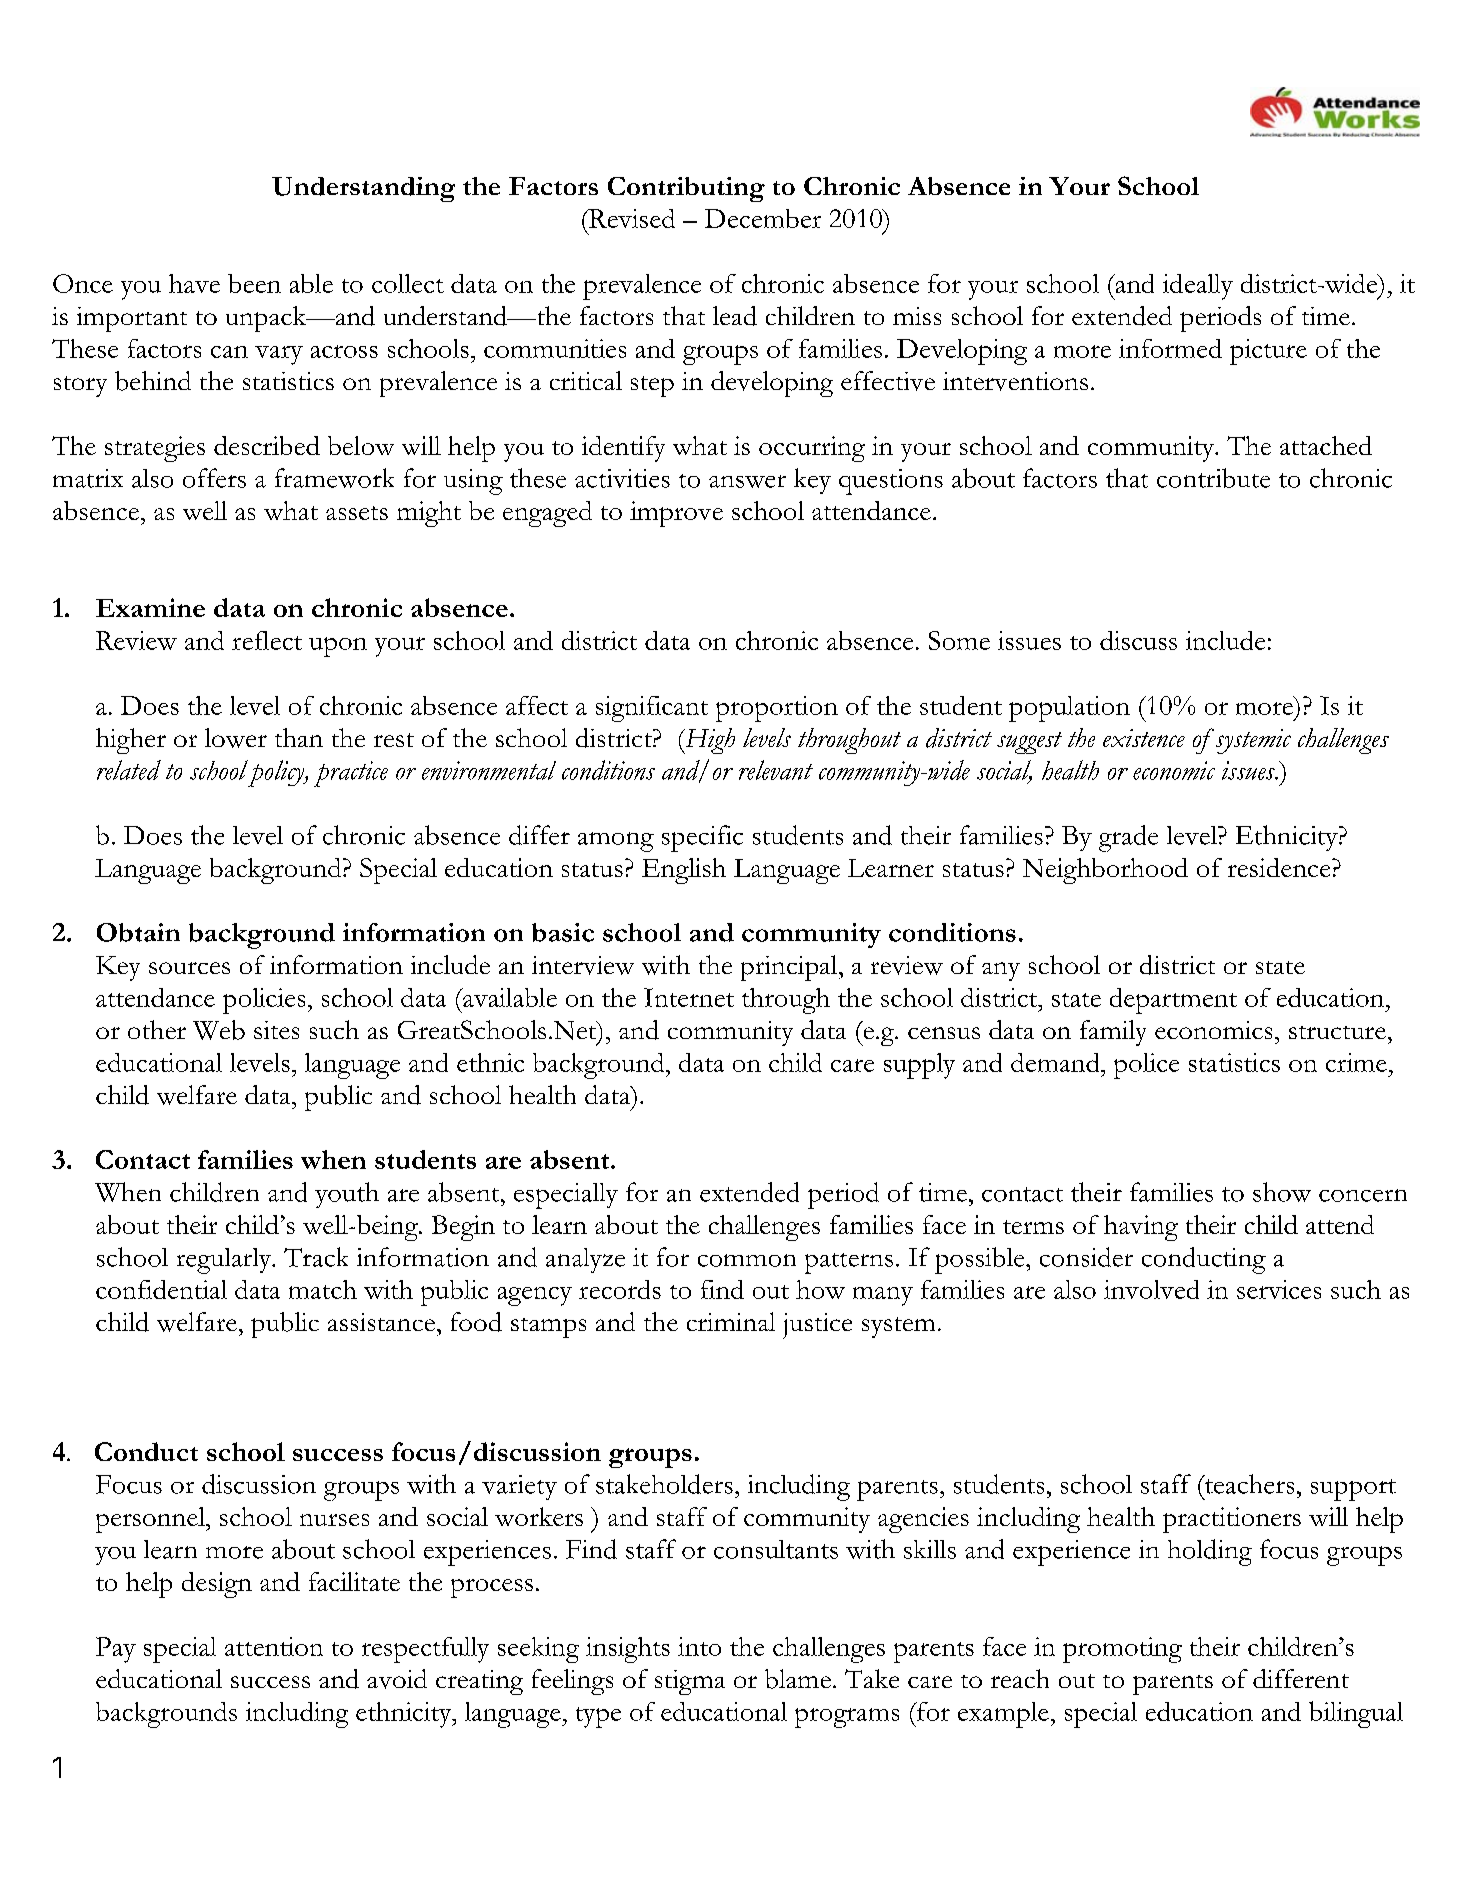 This screenshot has height=1904, width=1471. What do you see at coordinates (267, 640) in the screenshot?
I see `reflect` at bounding box center [267, 640].
